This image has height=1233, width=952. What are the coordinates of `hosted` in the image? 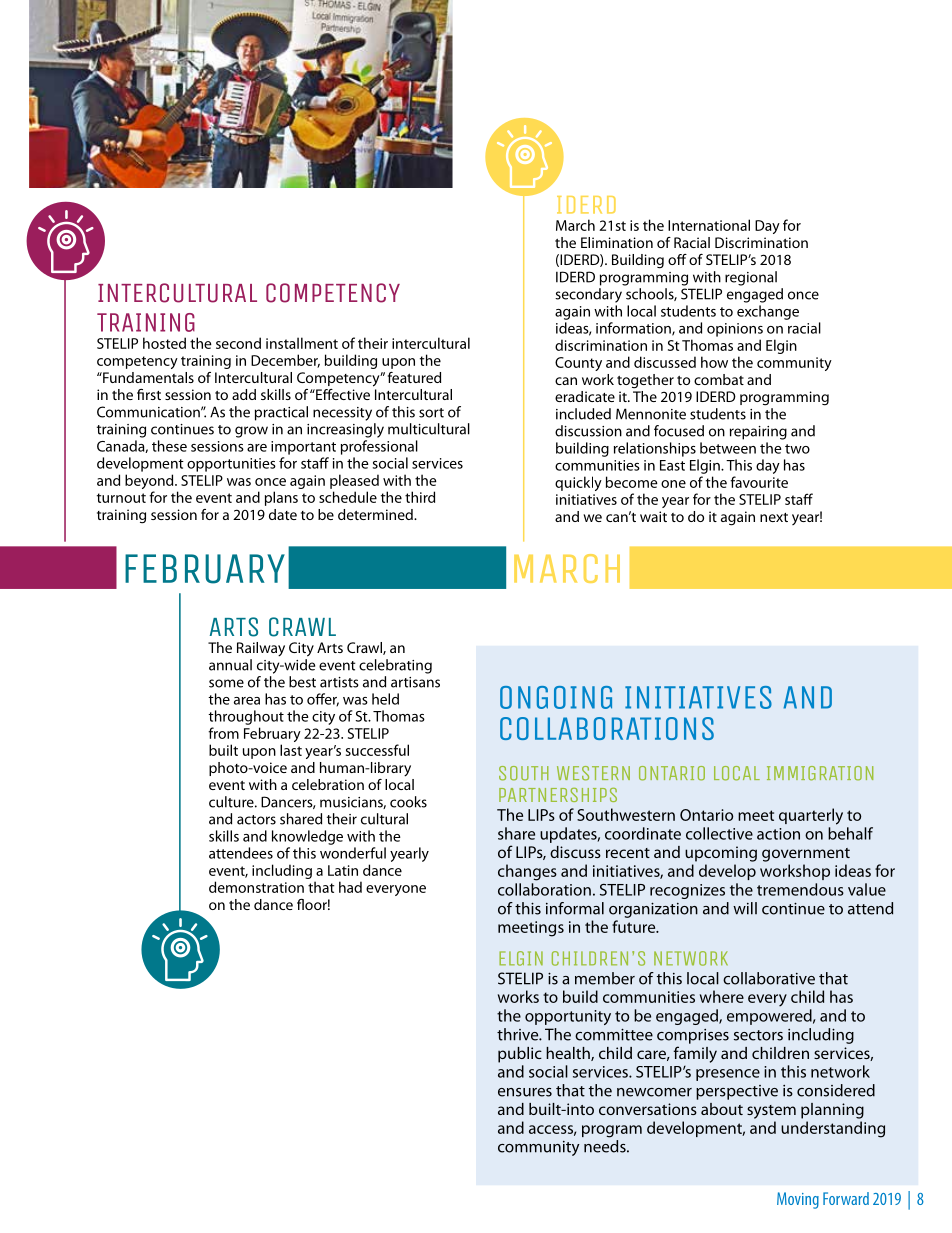 It's located at (164, 343).
